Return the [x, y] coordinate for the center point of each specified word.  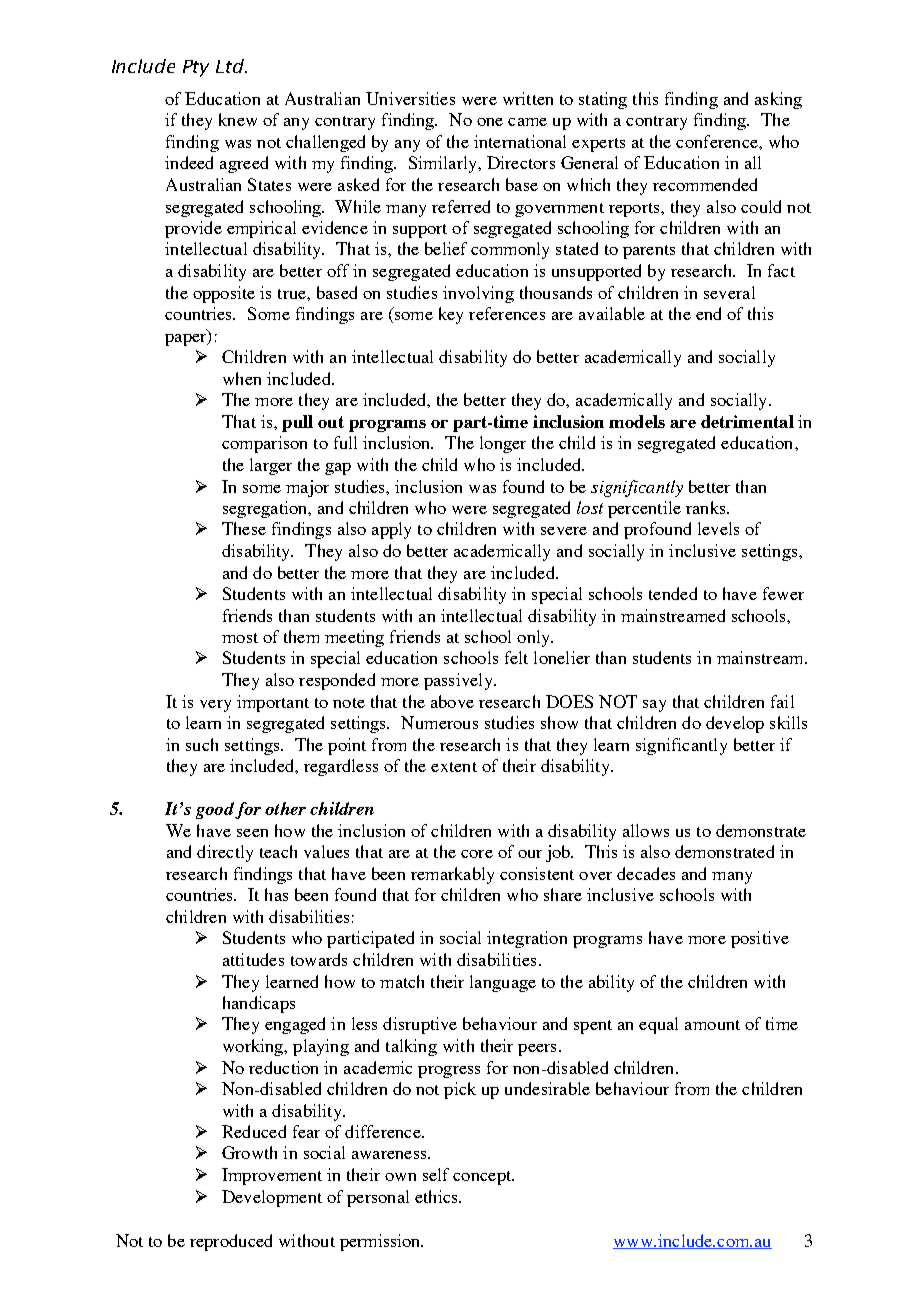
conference [718, 141]
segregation [266, 509]
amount [712, 1025]
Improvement [272, 1176]
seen [252, 833]
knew [238, 119]
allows [646, 830]
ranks [707, 507]
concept [483, 1178]
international [520, 141]
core [477, 854]
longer [503, 444]
